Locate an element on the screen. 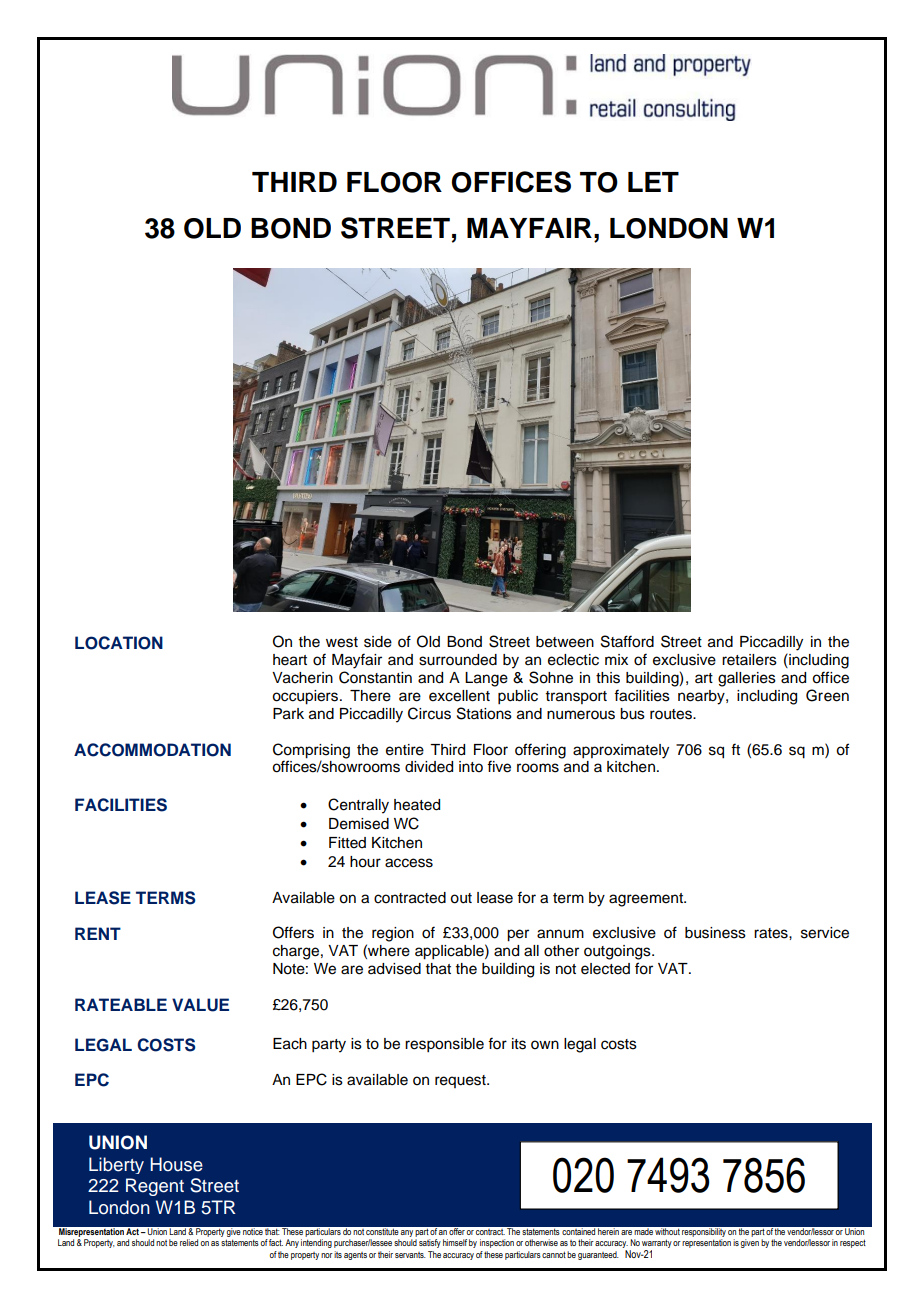 This screenshot has width=924, height=1308. LOCATION is located at coordinates (119, 643).
